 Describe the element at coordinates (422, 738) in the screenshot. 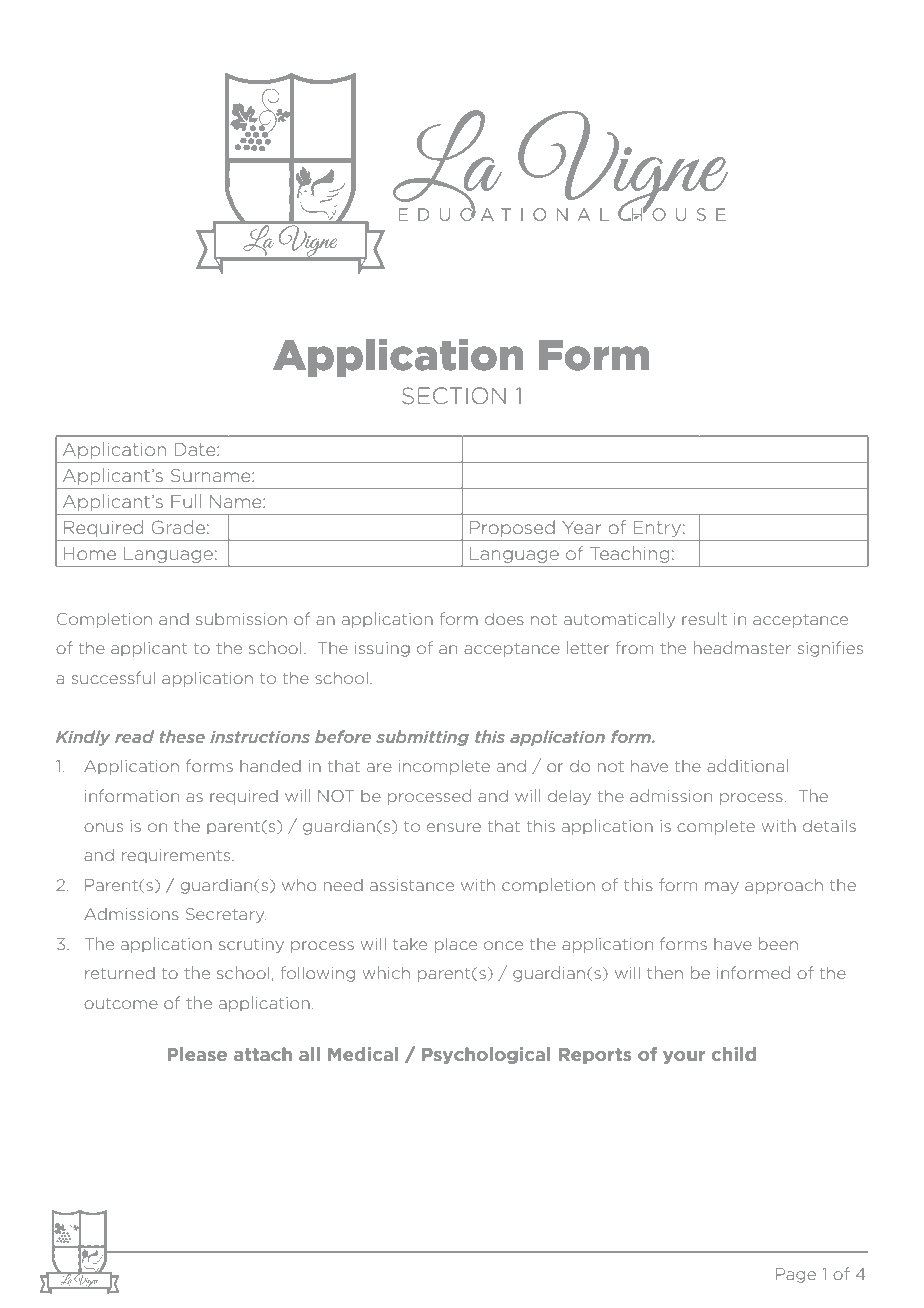

I see `submitting` at that location.
